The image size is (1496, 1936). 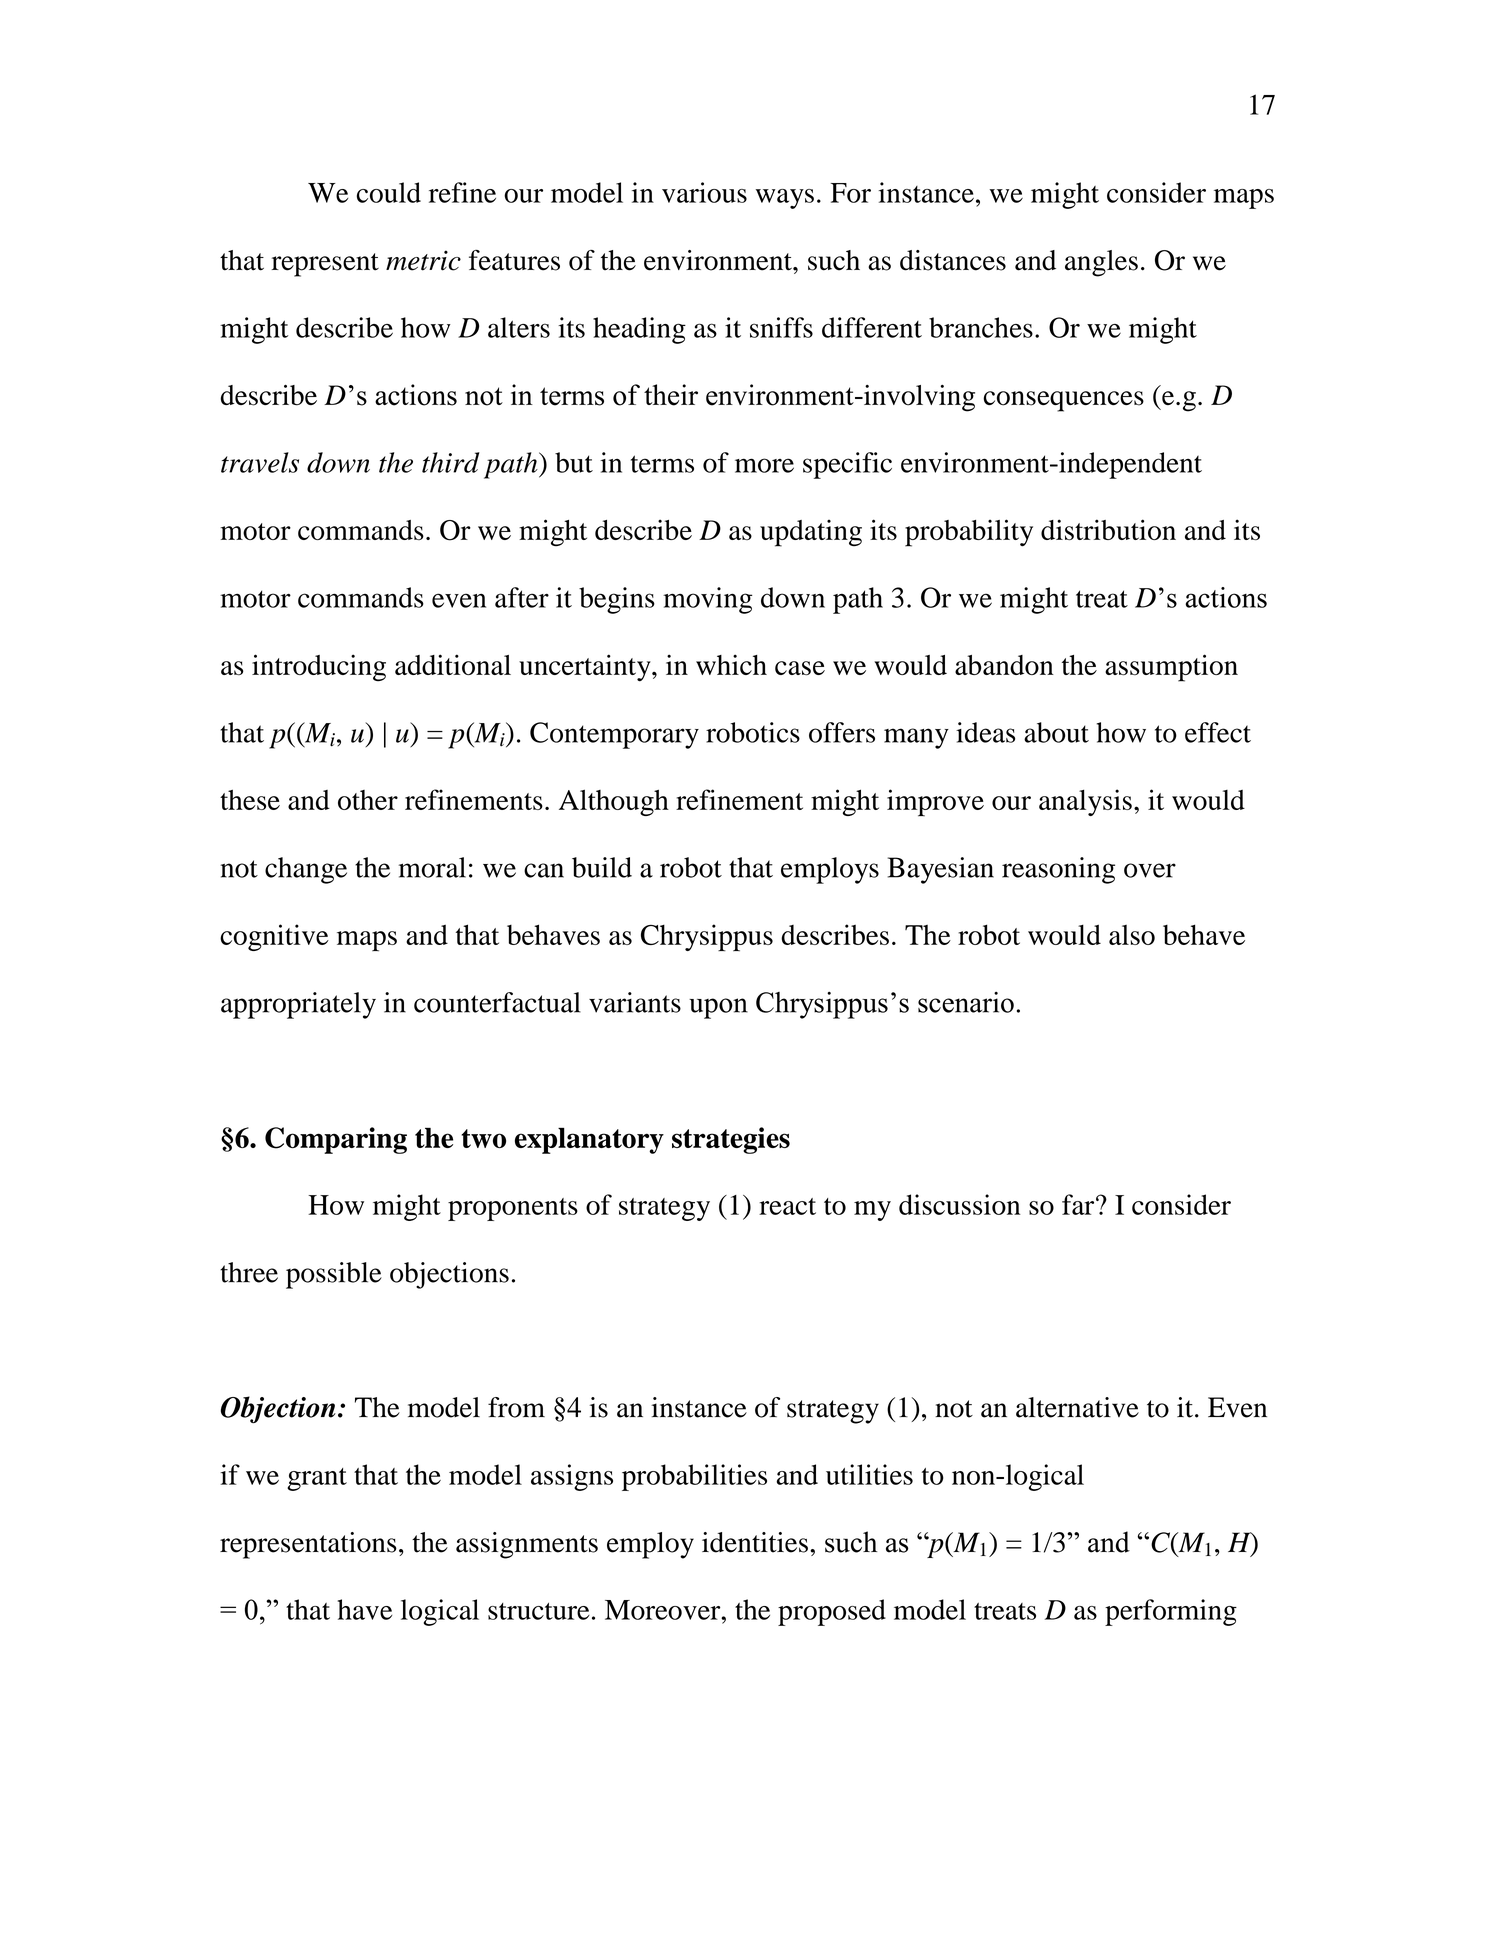 What do you see at coordinates (787, 1206) in the screenshot?
I see `react` at bounding box center [787, 1206].
